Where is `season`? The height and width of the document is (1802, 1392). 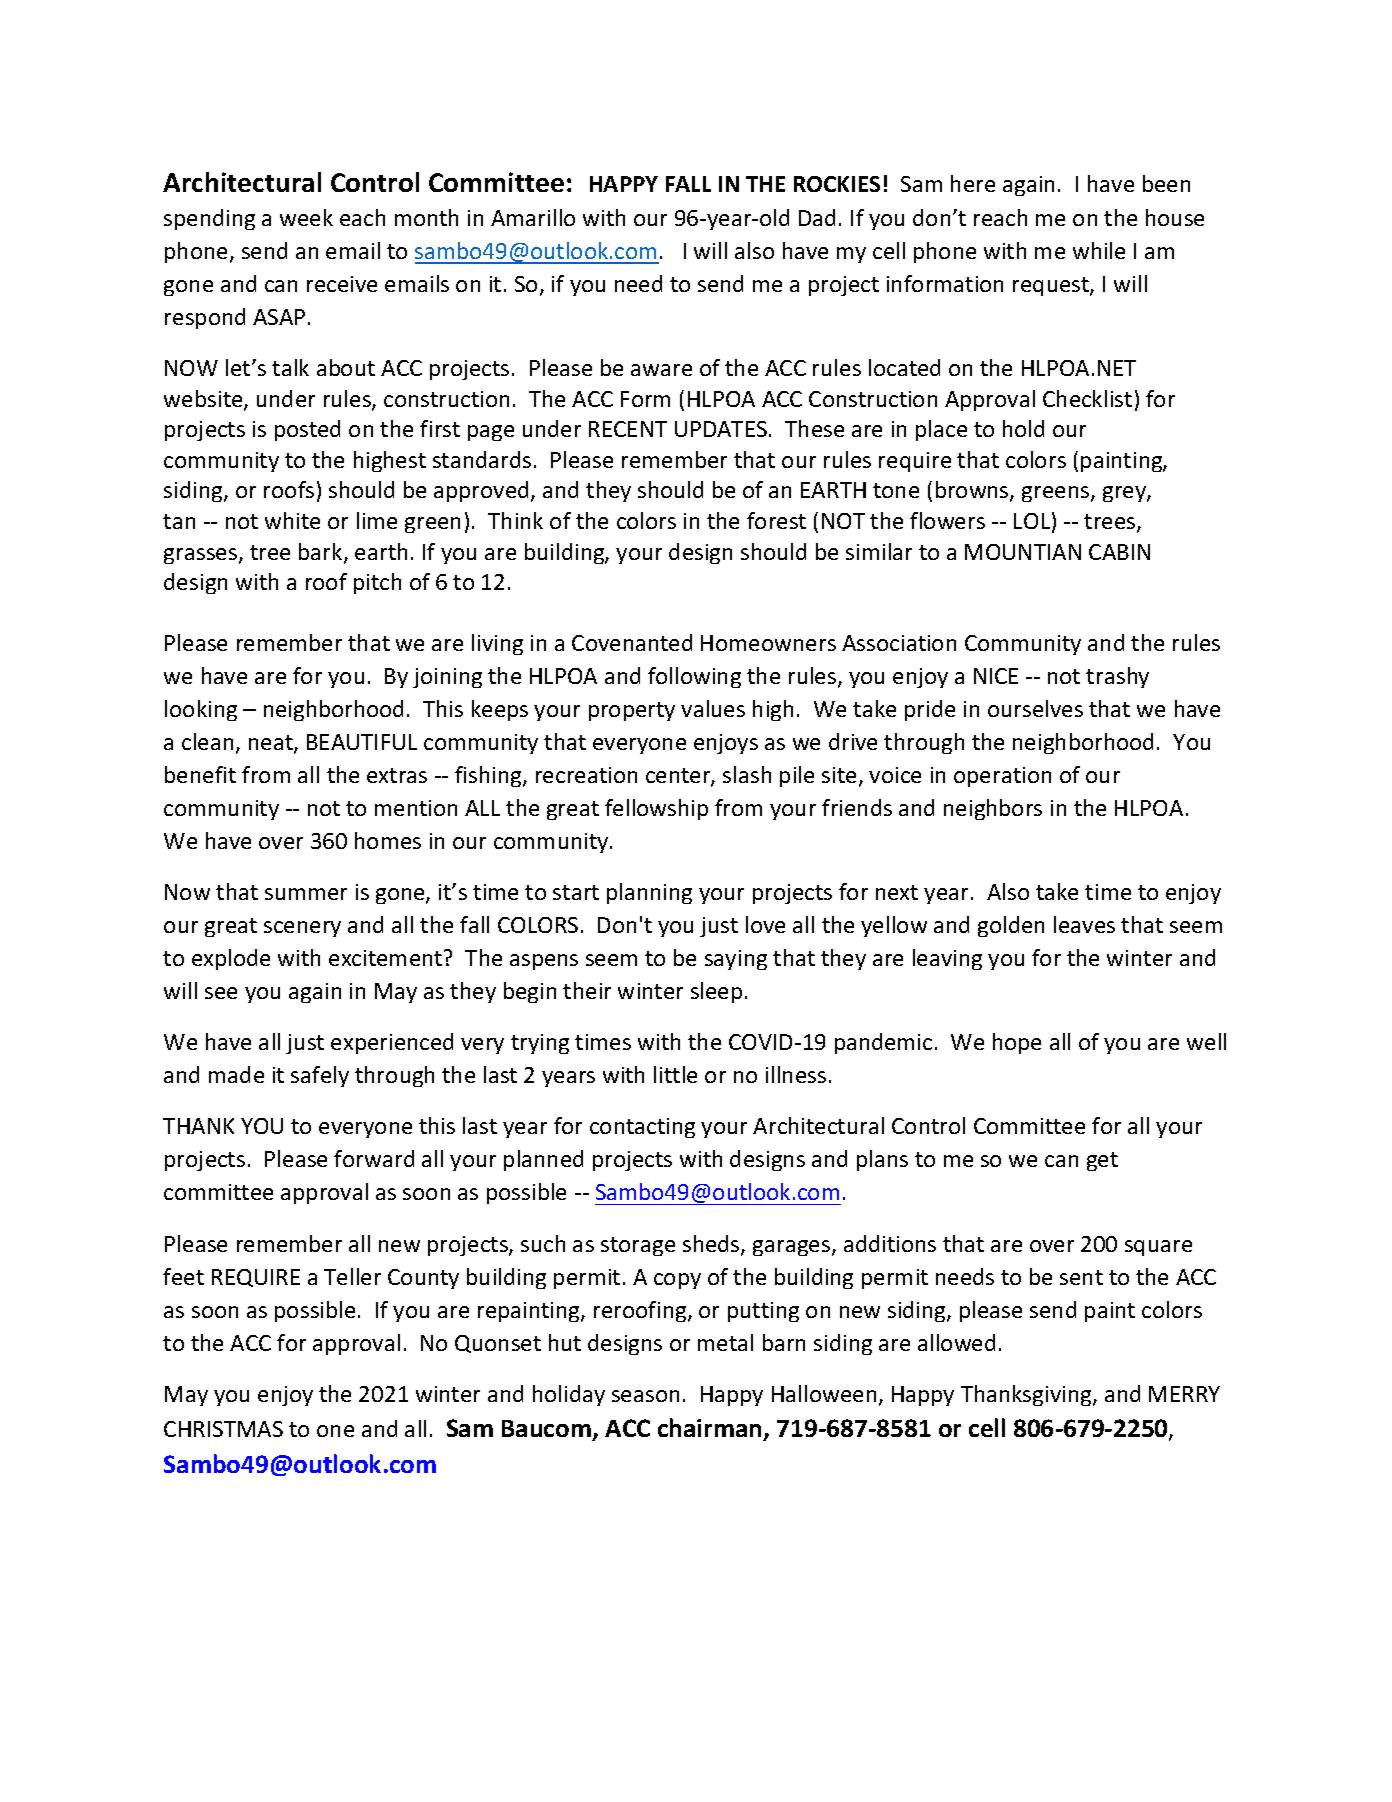
season is located at coordinates (645, 1396).
